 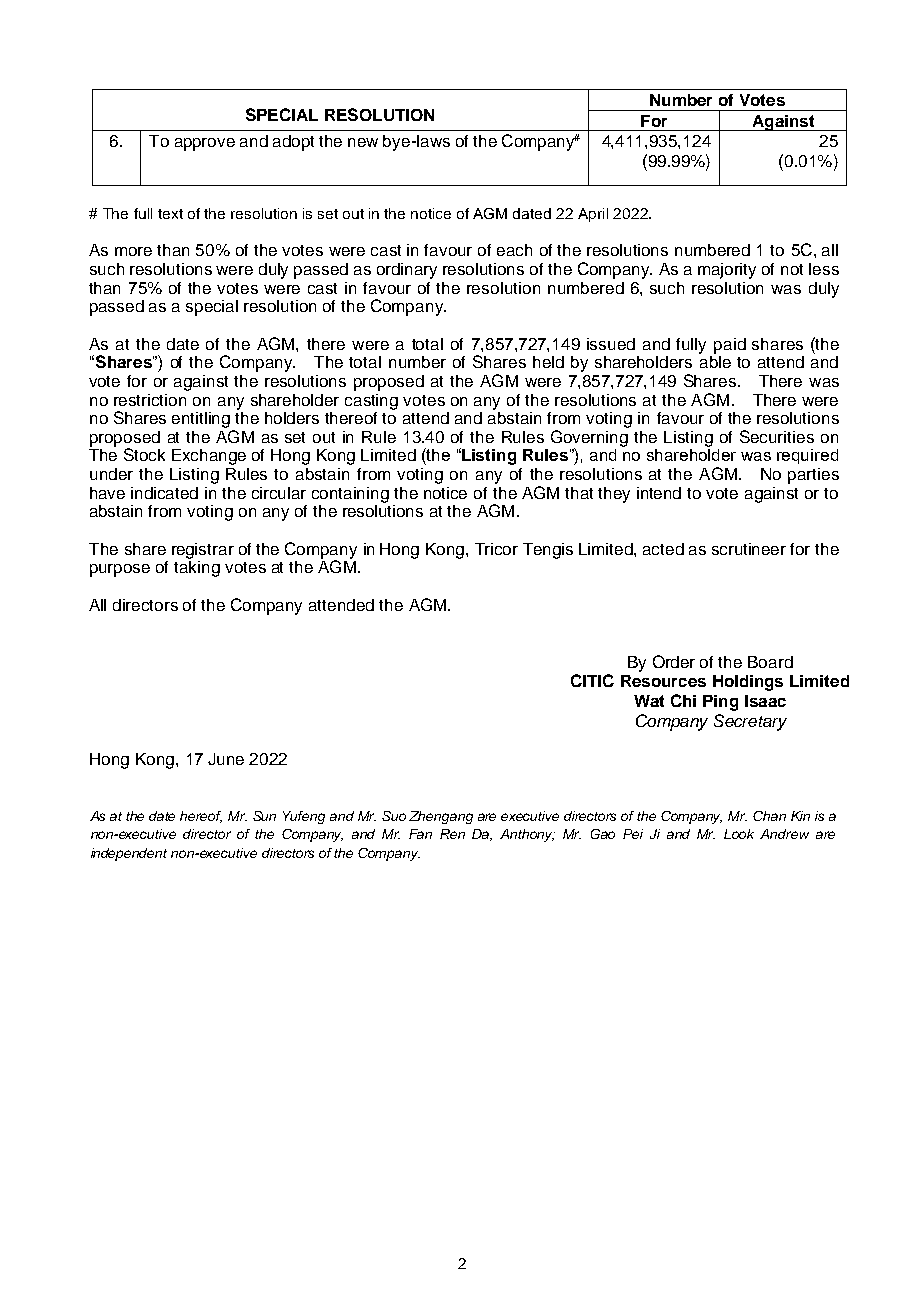 I want to click on intend, so click(x=659, y=493).
